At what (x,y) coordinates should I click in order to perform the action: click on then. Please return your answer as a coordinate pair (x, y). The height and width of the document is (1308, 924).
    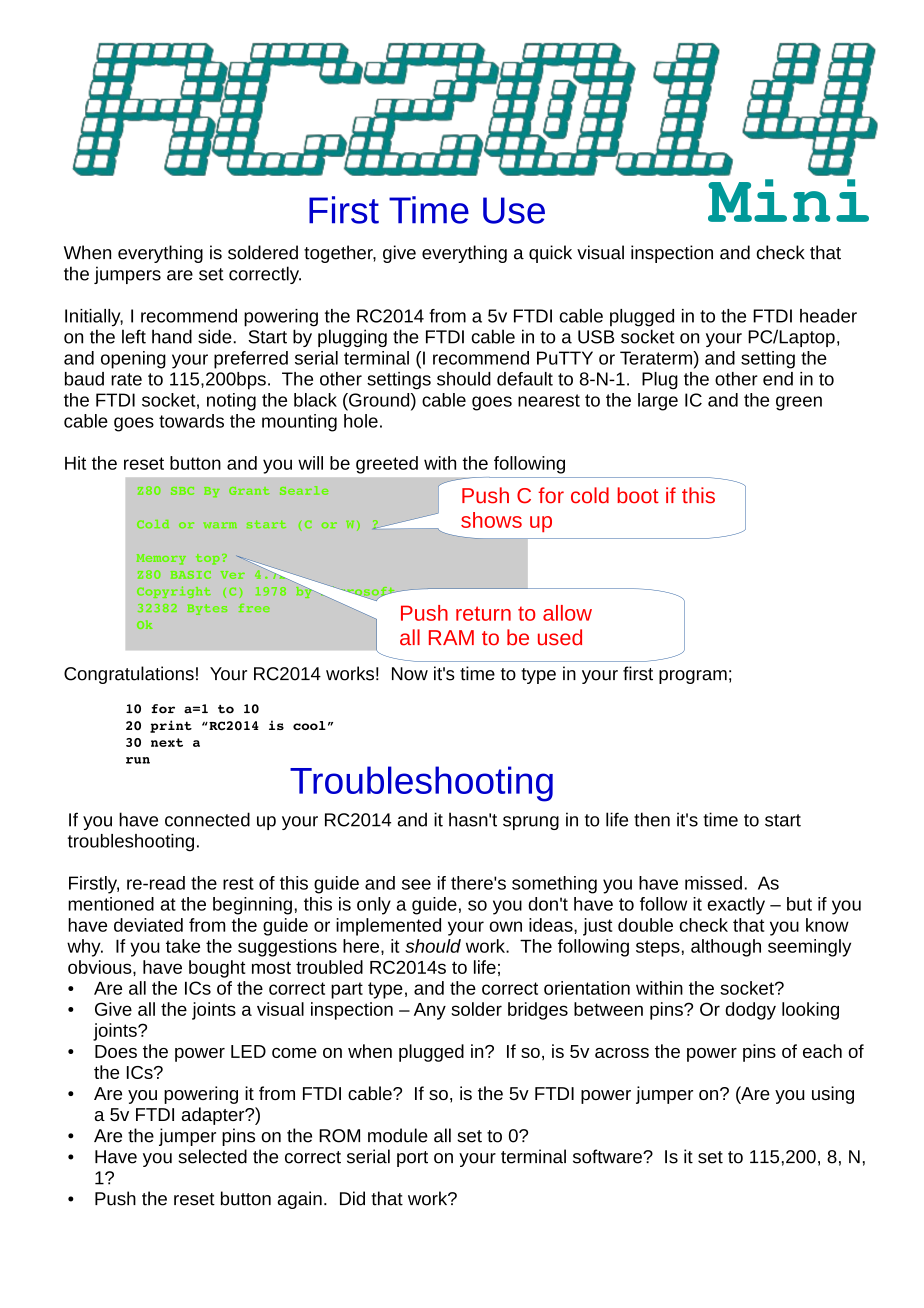
    Looking at the image, I should click on (652, 819).
